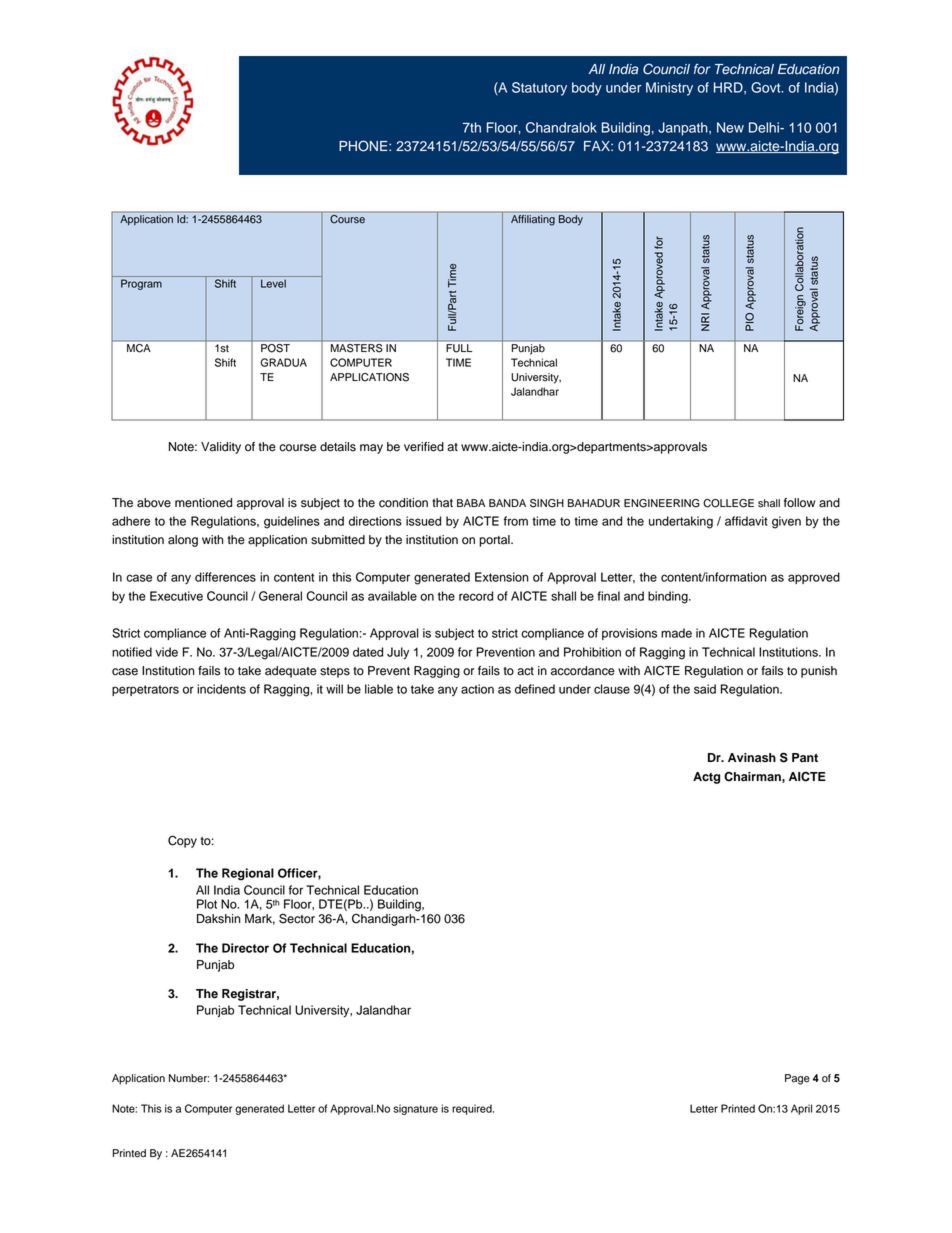  I want to click on Sector, so click(297, 918).
